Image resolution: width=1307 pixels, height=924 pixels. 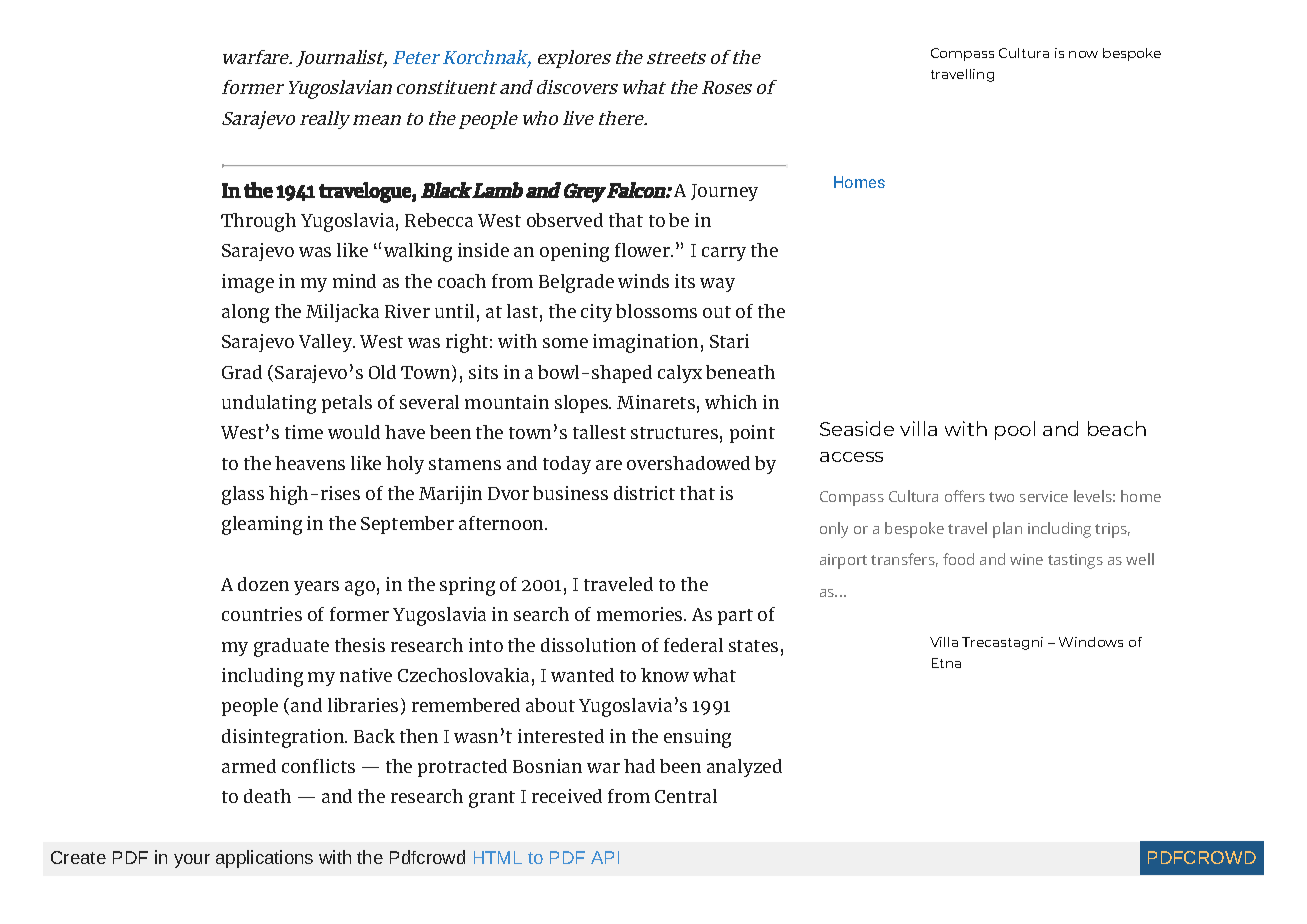 I want to click on your, so click(x=192, y=861).
